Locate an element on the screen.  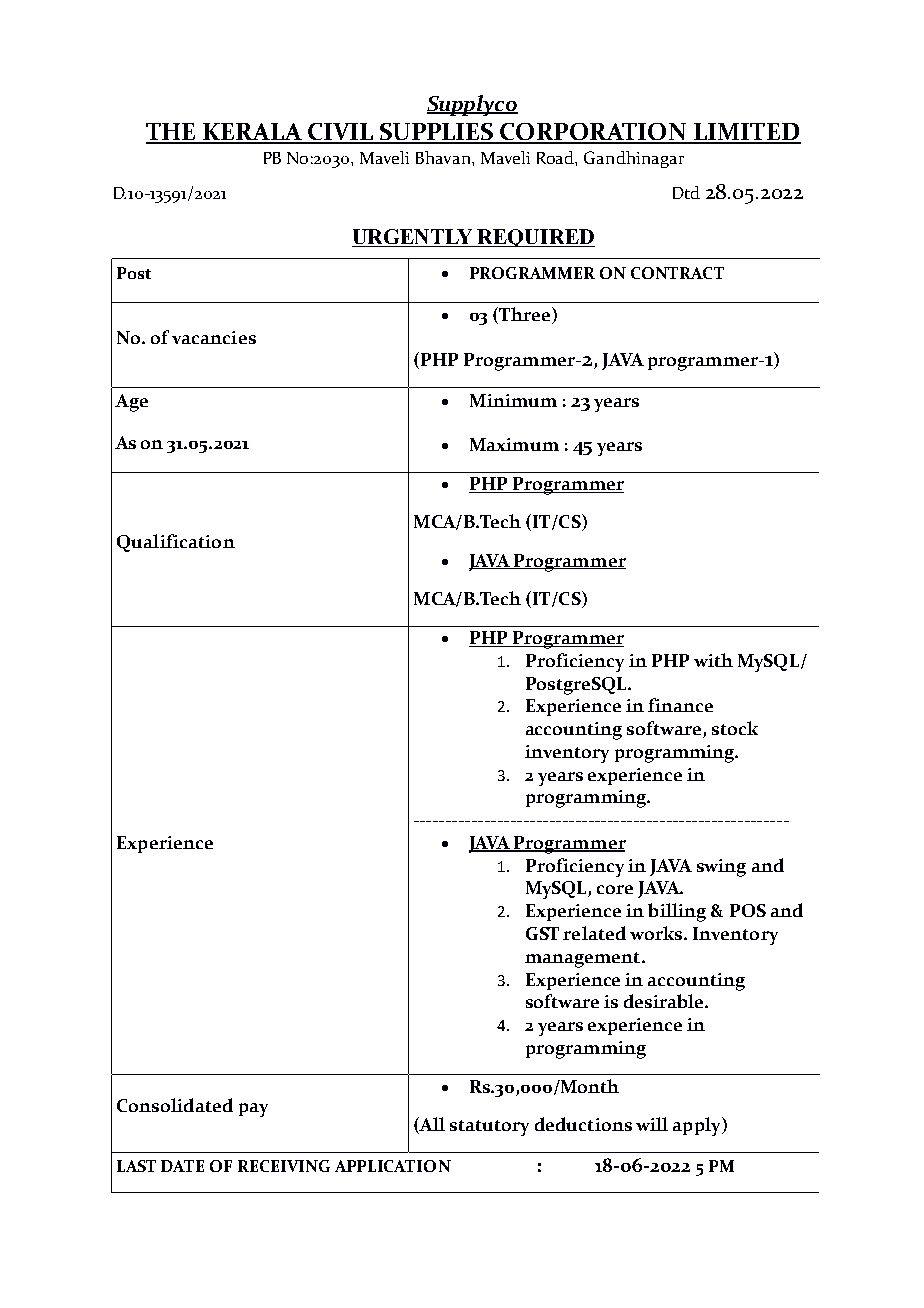
statutory is located at coordinates (489, 1128).
